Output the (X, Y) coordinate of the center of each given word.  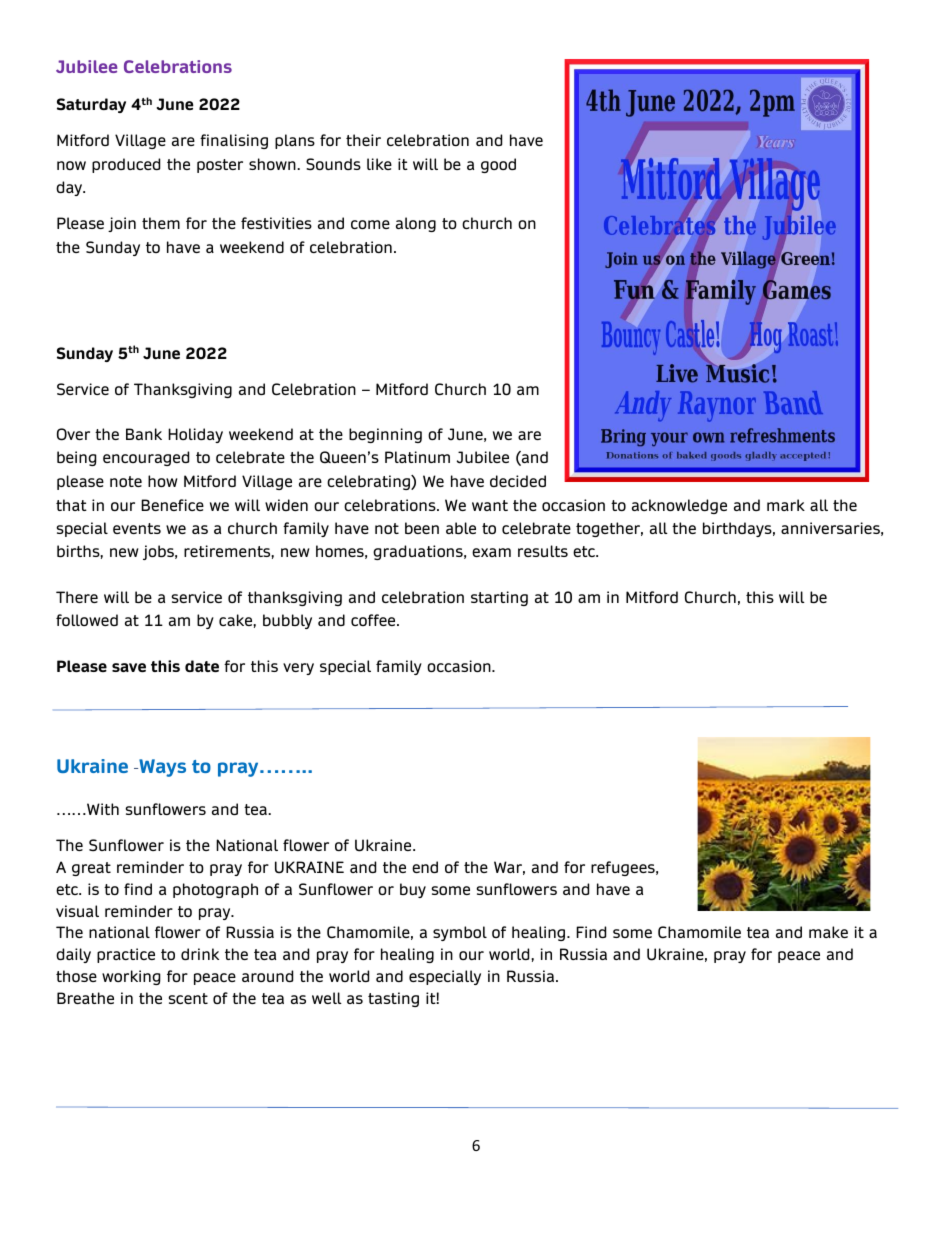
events (137, 528)
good (498, 165)
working (131, 977)
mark (786, 505)
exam (491, 552)
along (416, 224)
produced (126, 165)
